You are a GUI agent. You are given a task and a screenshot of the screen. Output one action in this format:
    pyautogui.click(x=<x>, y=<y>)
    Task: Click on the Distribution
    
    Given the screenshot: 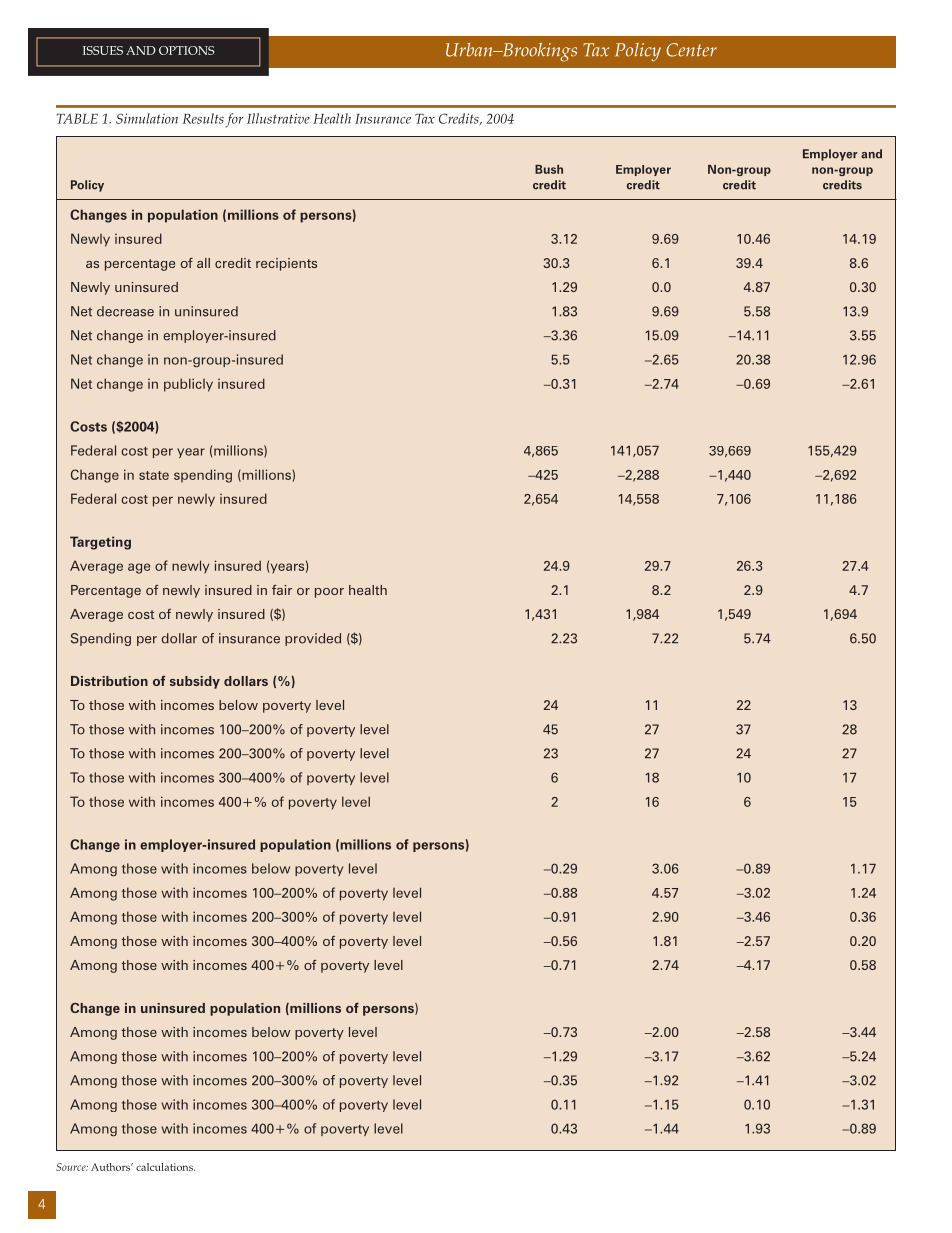 What is the action you would take?
    pyautogui.click(x=109, y=681)
